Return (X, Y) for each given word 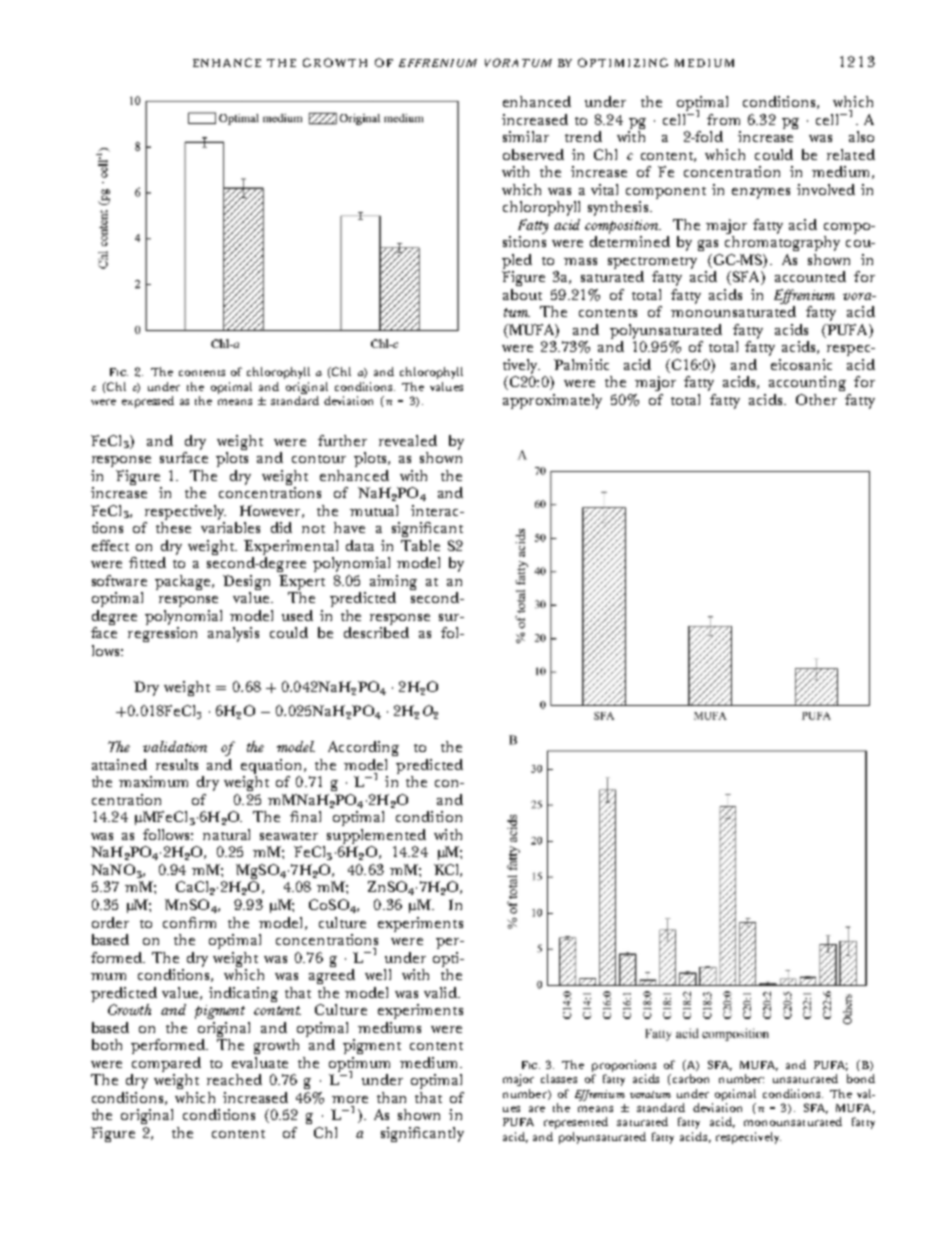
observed (533, 154)
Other (816, 399)
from (723, 119)
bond (861, 1078)
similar (526, 136)
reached (234, 1079)
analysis (233, 634)
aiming (393, 584)
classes (559, 1078)
